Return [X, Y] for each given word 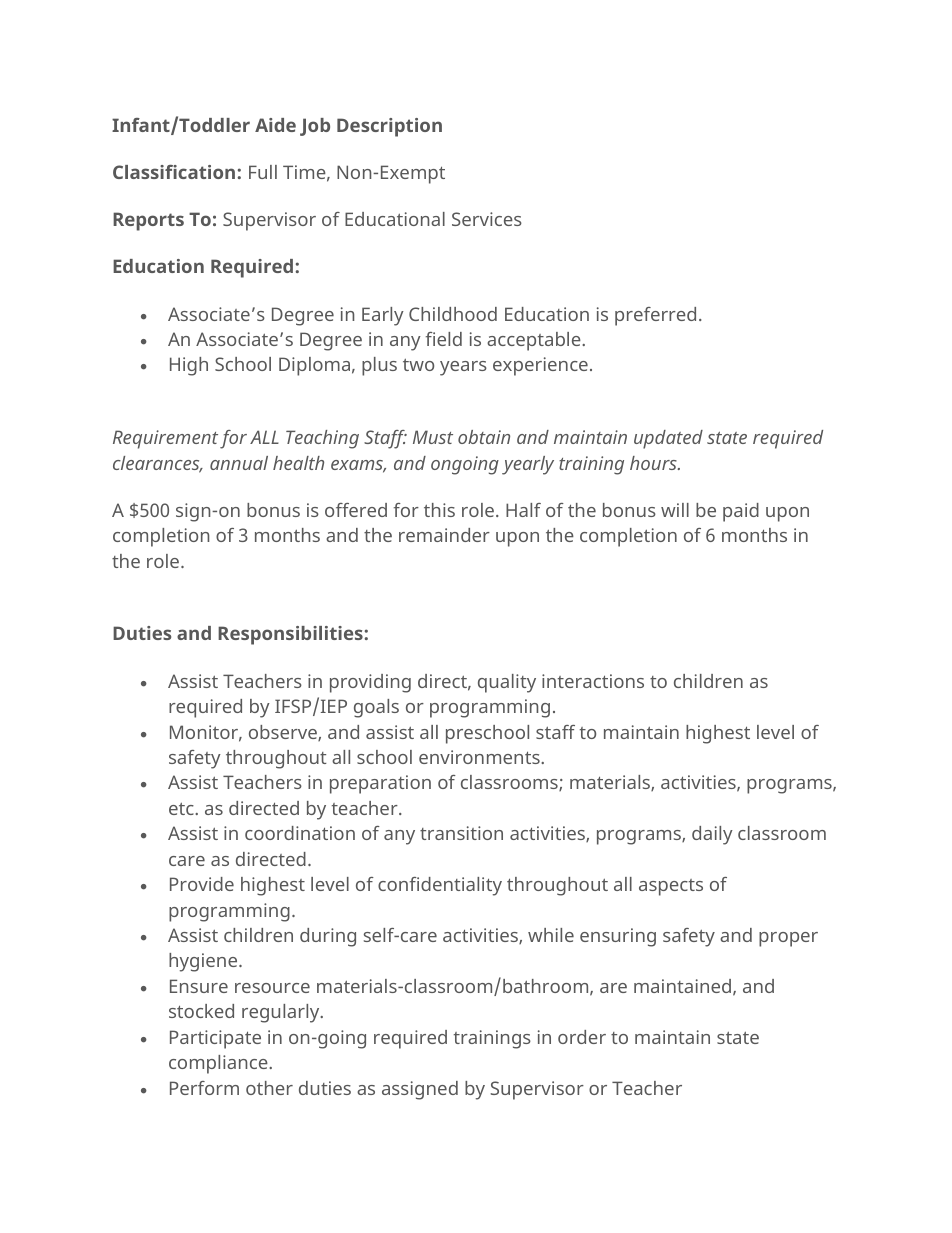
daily [712, 835]
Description [389, 127]
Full [263, 172]
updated [668, 439]
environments [480, 757]
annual [239, 463]
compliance [219, 1064]
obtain [484, 437]
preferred [655, 316]
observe [284, 733]
